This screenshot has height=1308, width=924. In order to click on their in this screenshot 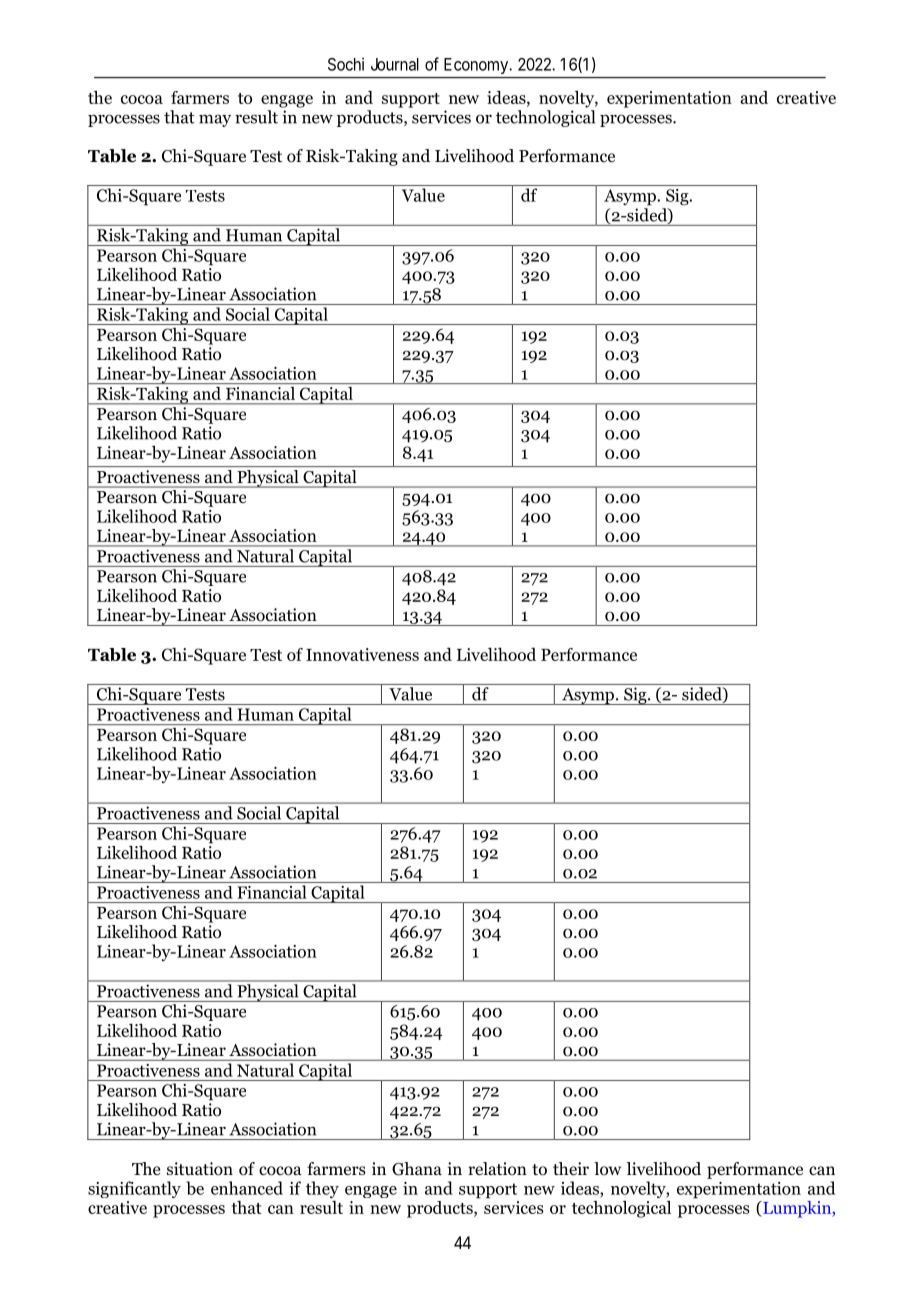, I will do `click(571, 1169)`.
